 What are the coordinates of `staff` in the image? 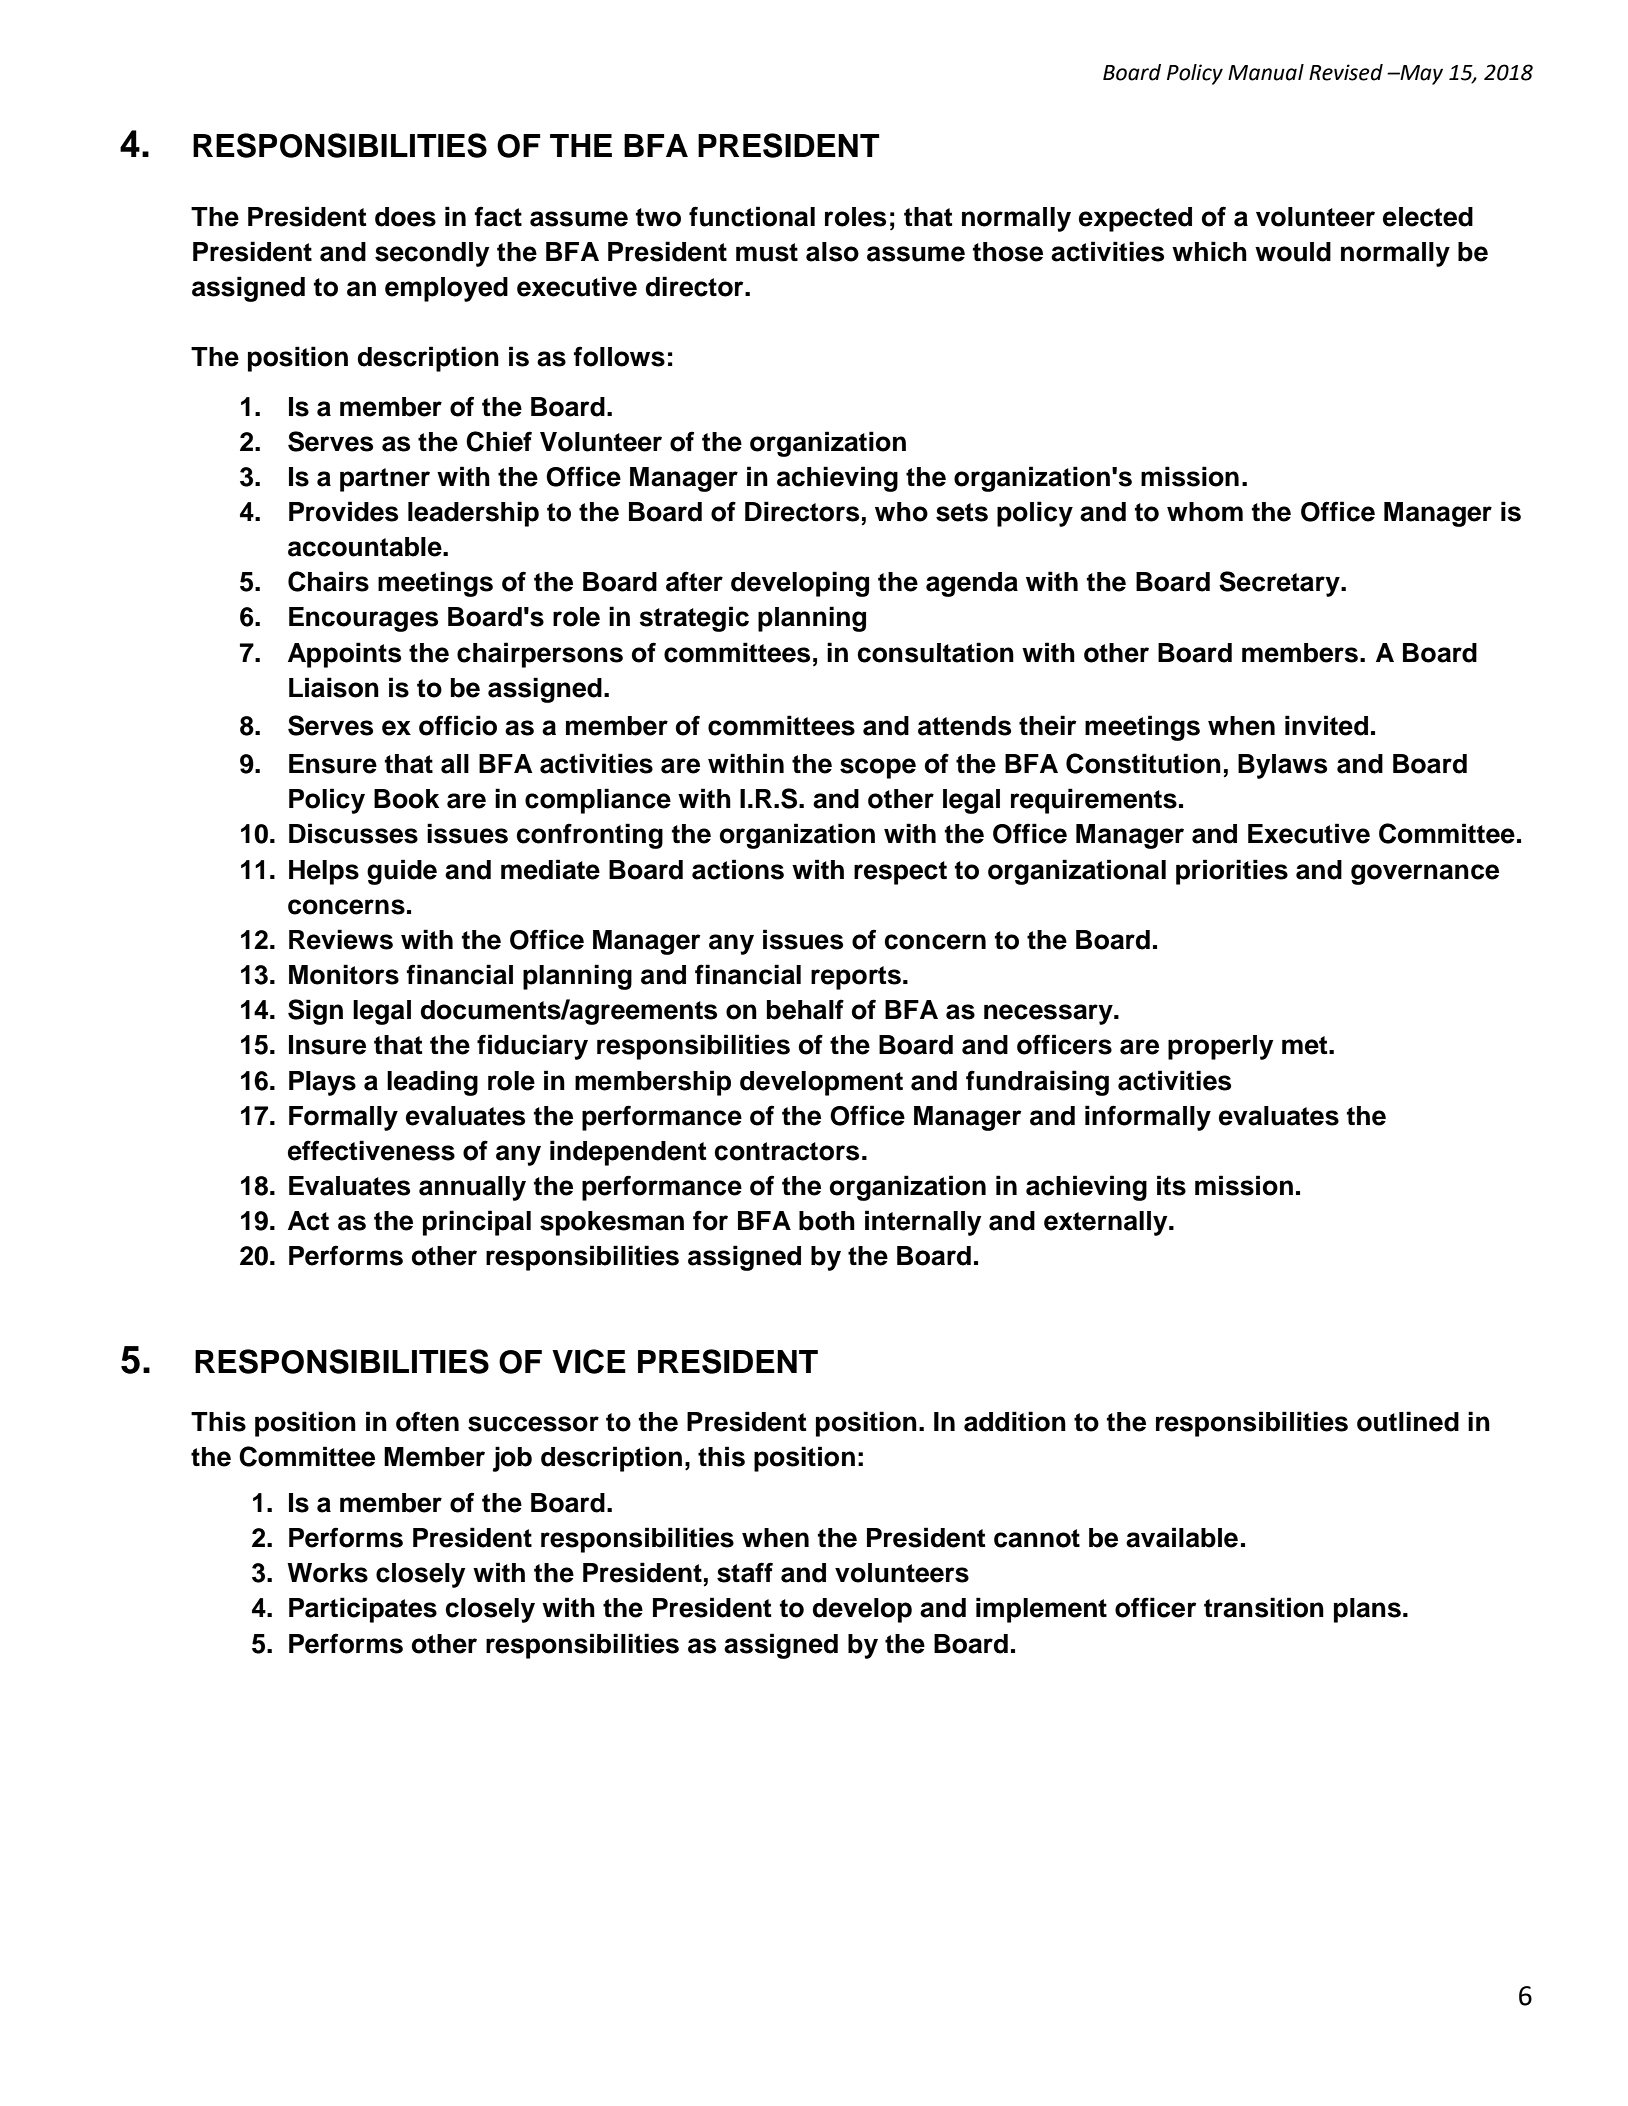 It's located at (745, 1572).
